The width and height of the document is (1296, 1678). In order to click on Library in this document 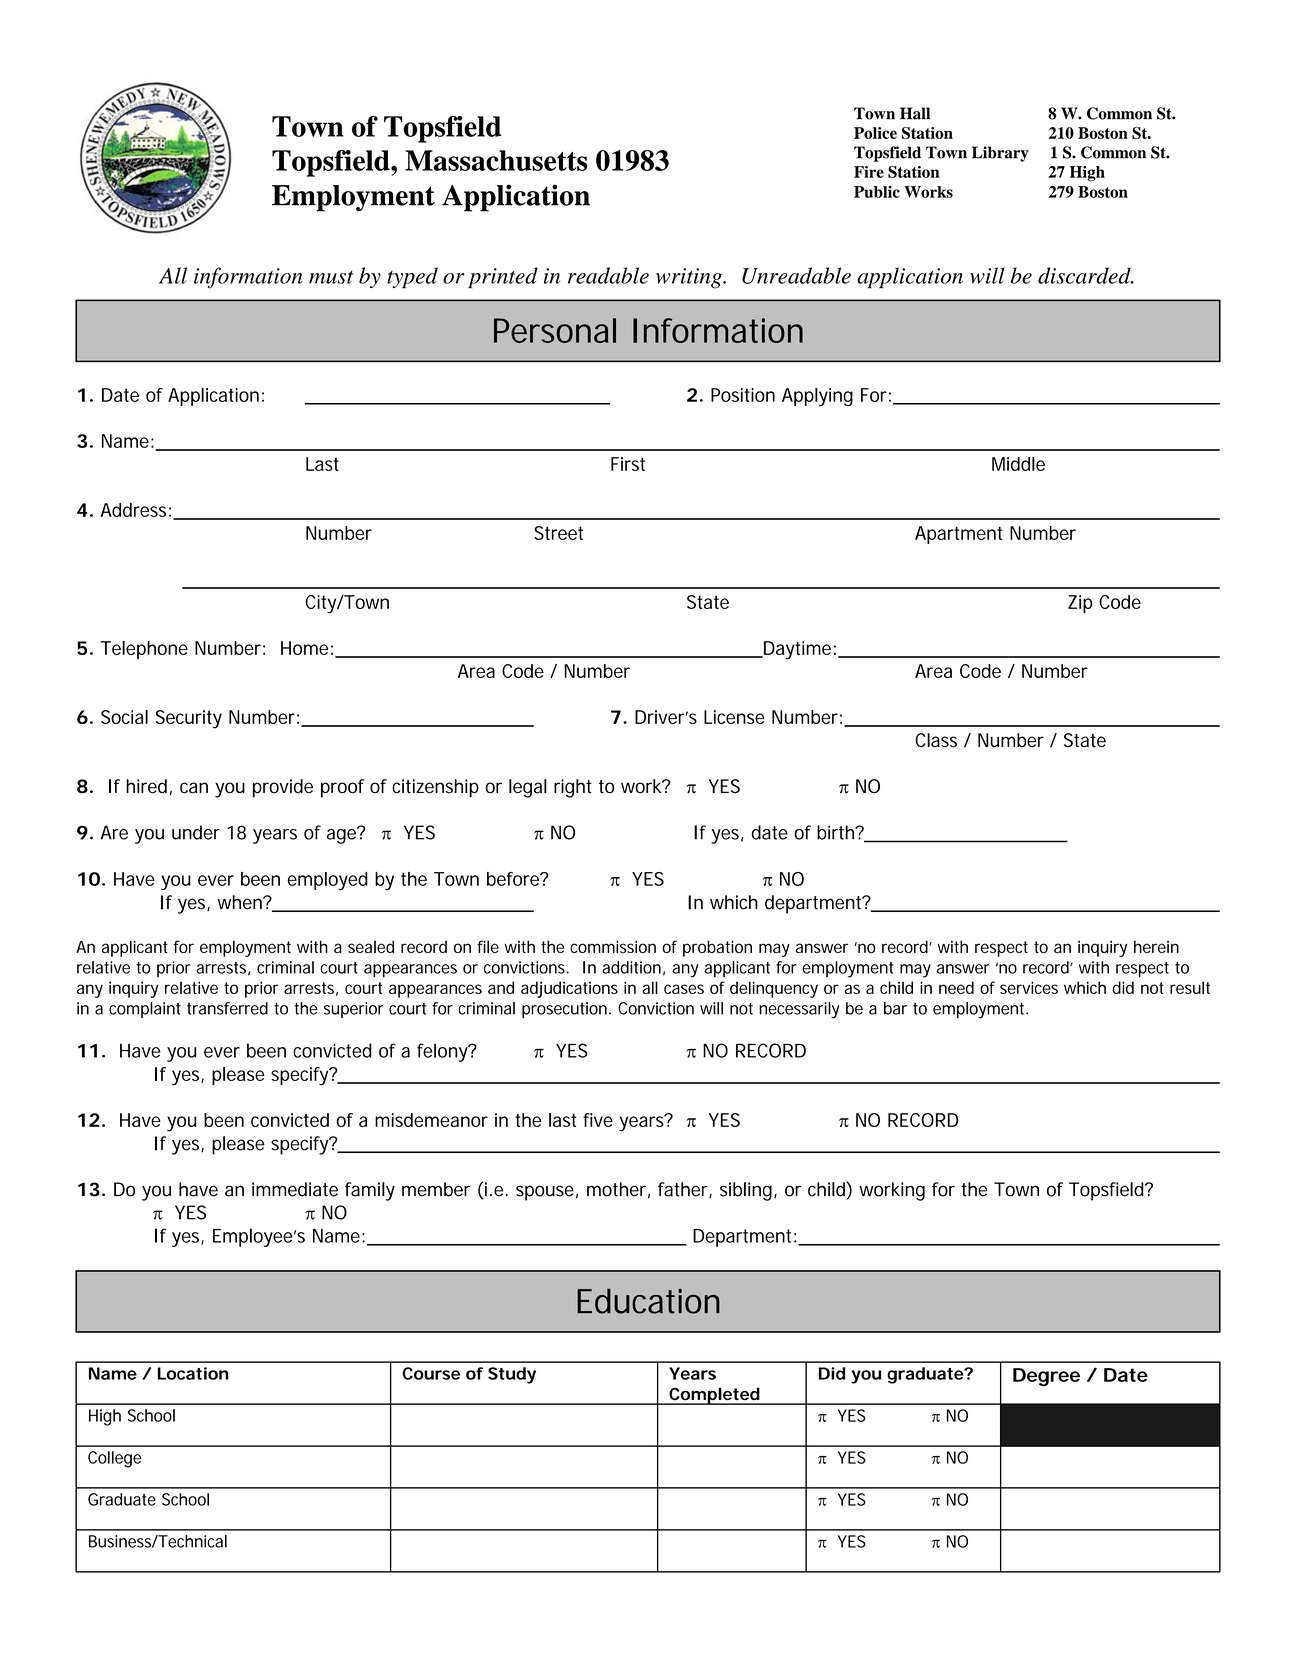, I will do `click(1000, 154)`.
